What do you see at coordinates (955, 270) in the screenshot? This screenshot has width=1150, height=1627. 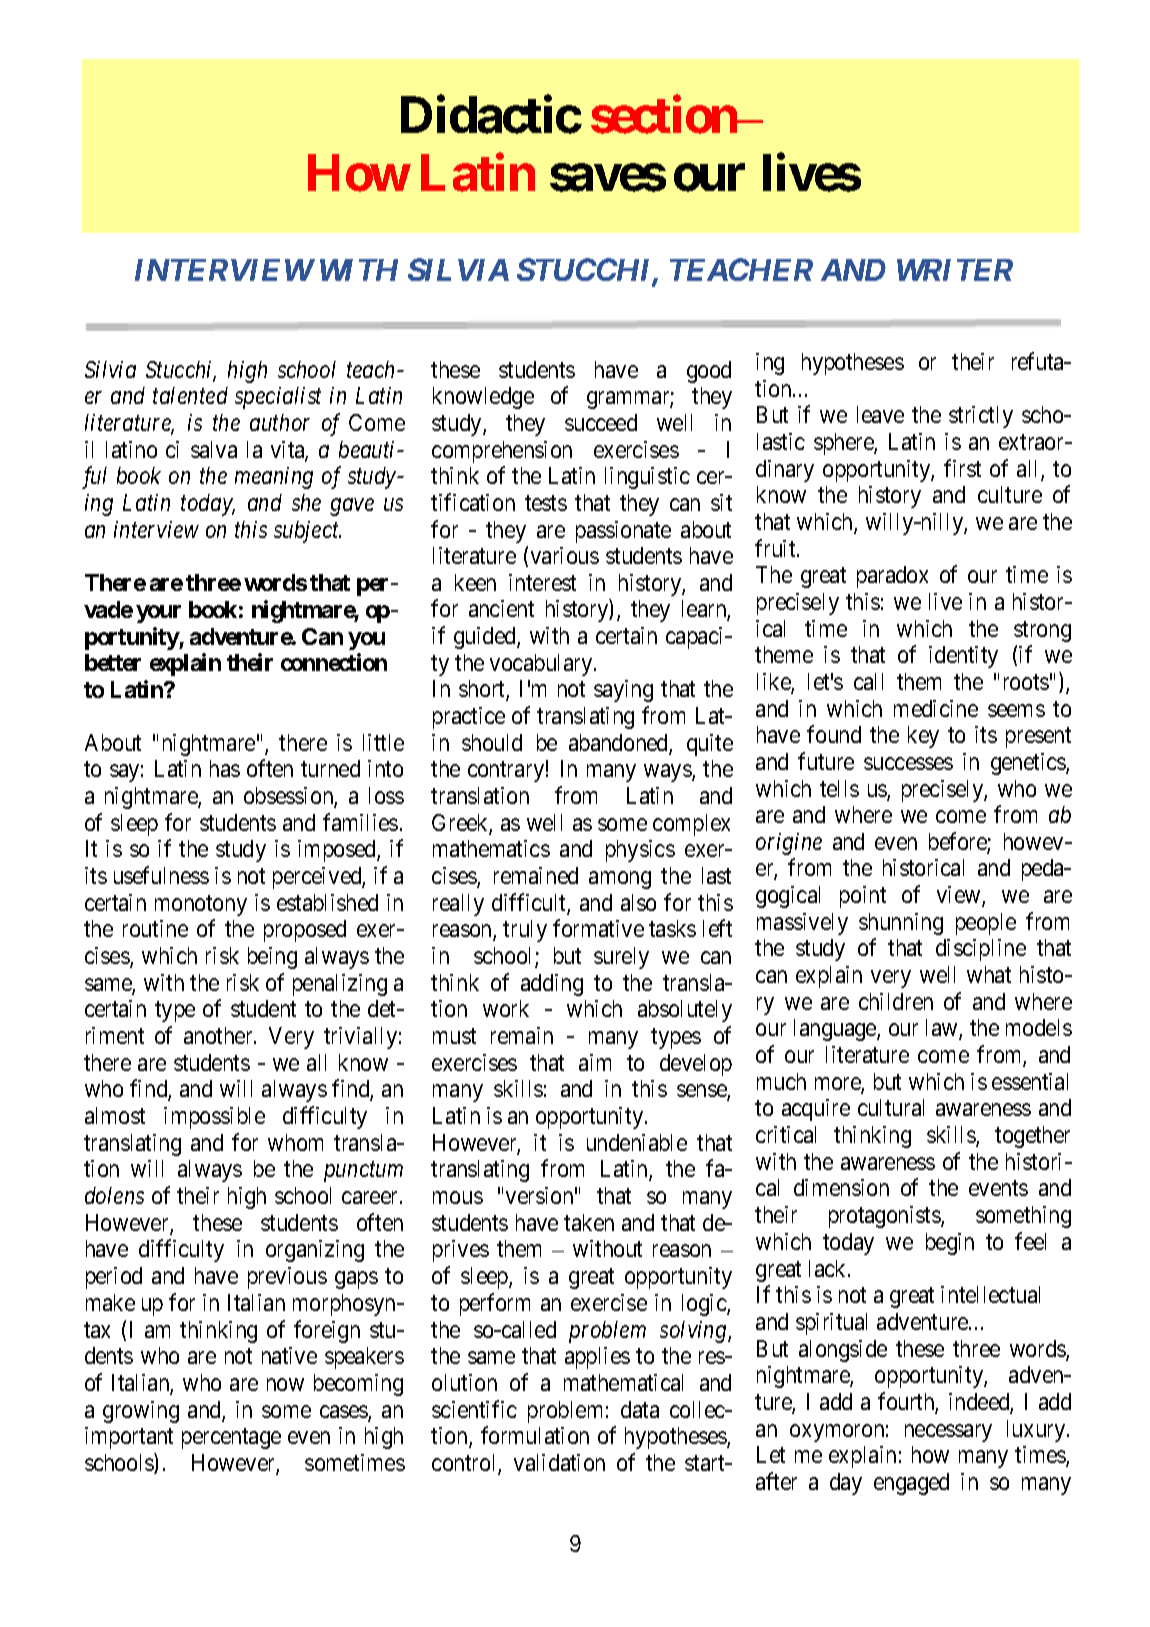 I see `WRITER` at bounding box center [955, 270].
